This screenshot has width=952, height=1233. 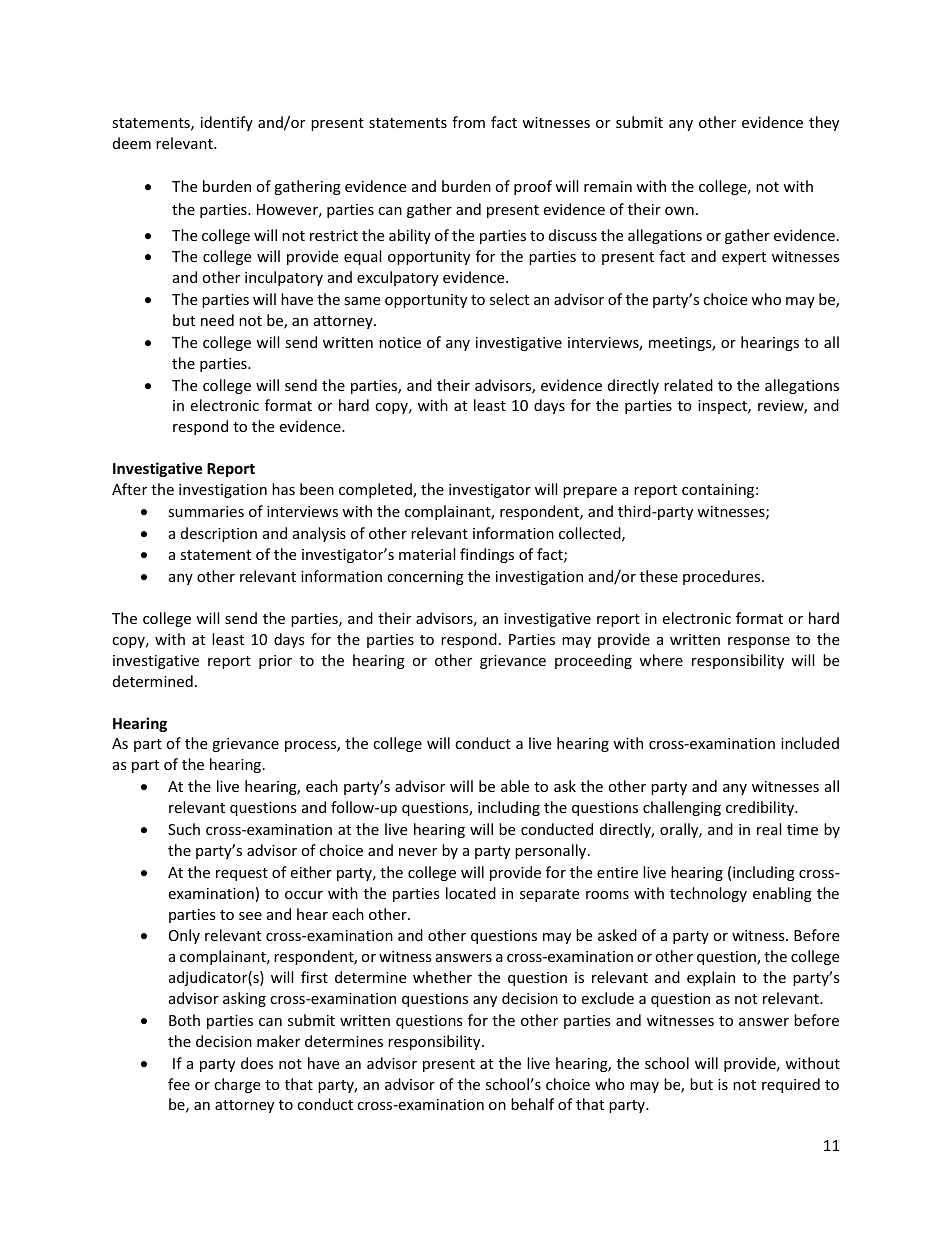 I want to click on they, so click(x=824, y=123).
